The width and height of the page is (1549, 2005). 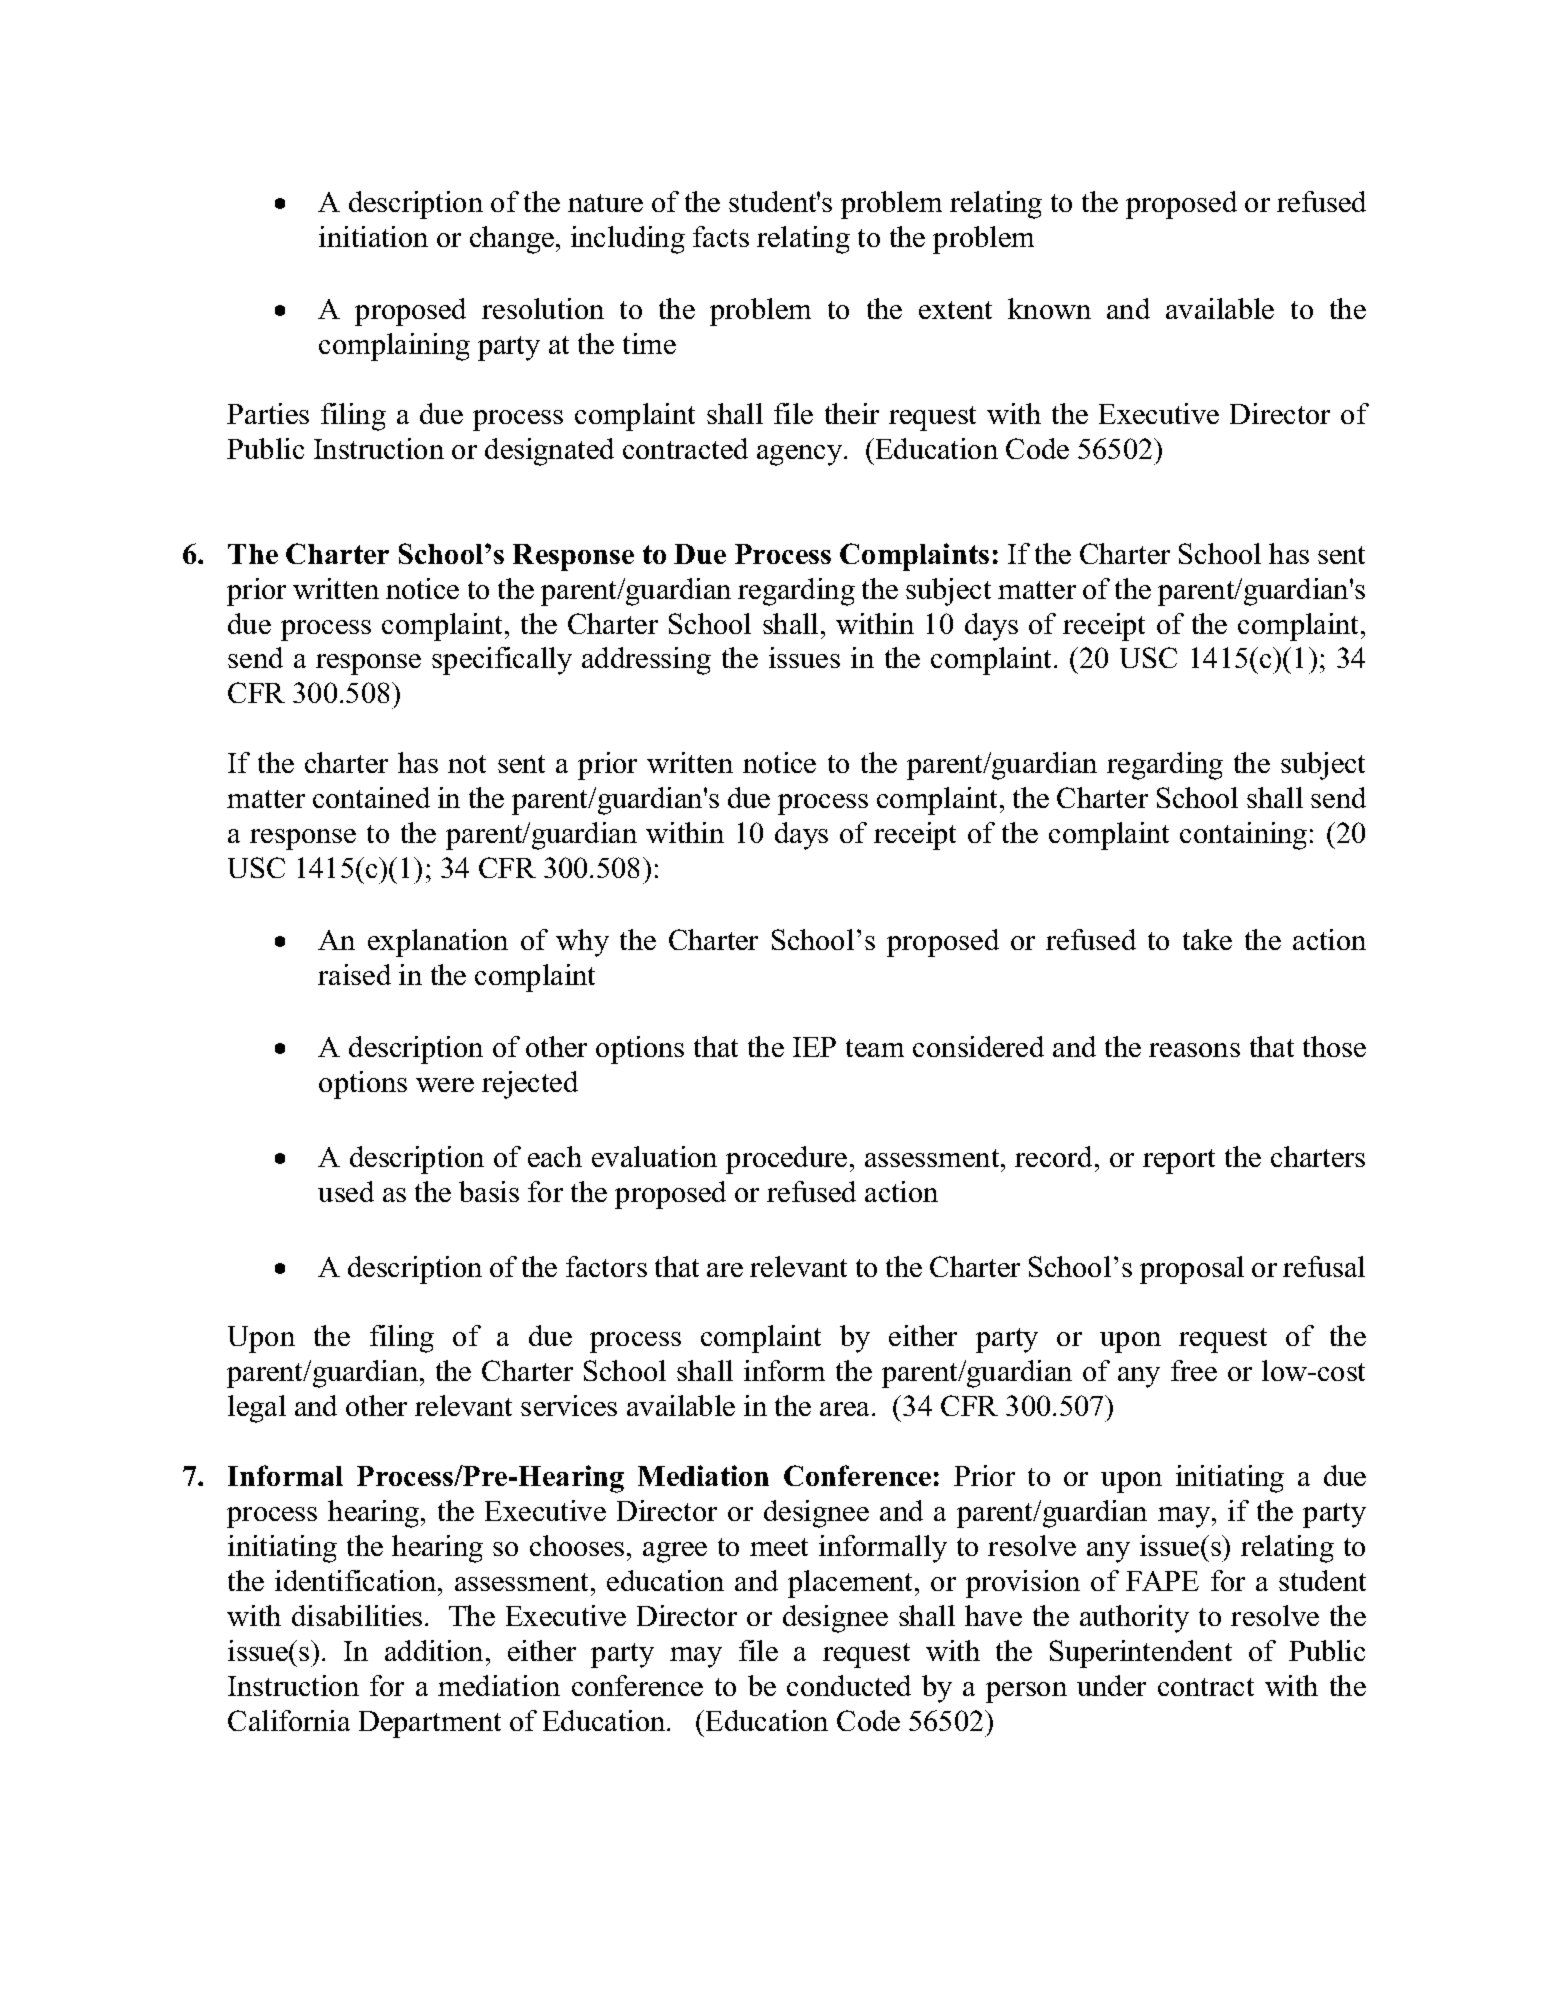 I want to click on conducted, so click(x=849, y=1685).
